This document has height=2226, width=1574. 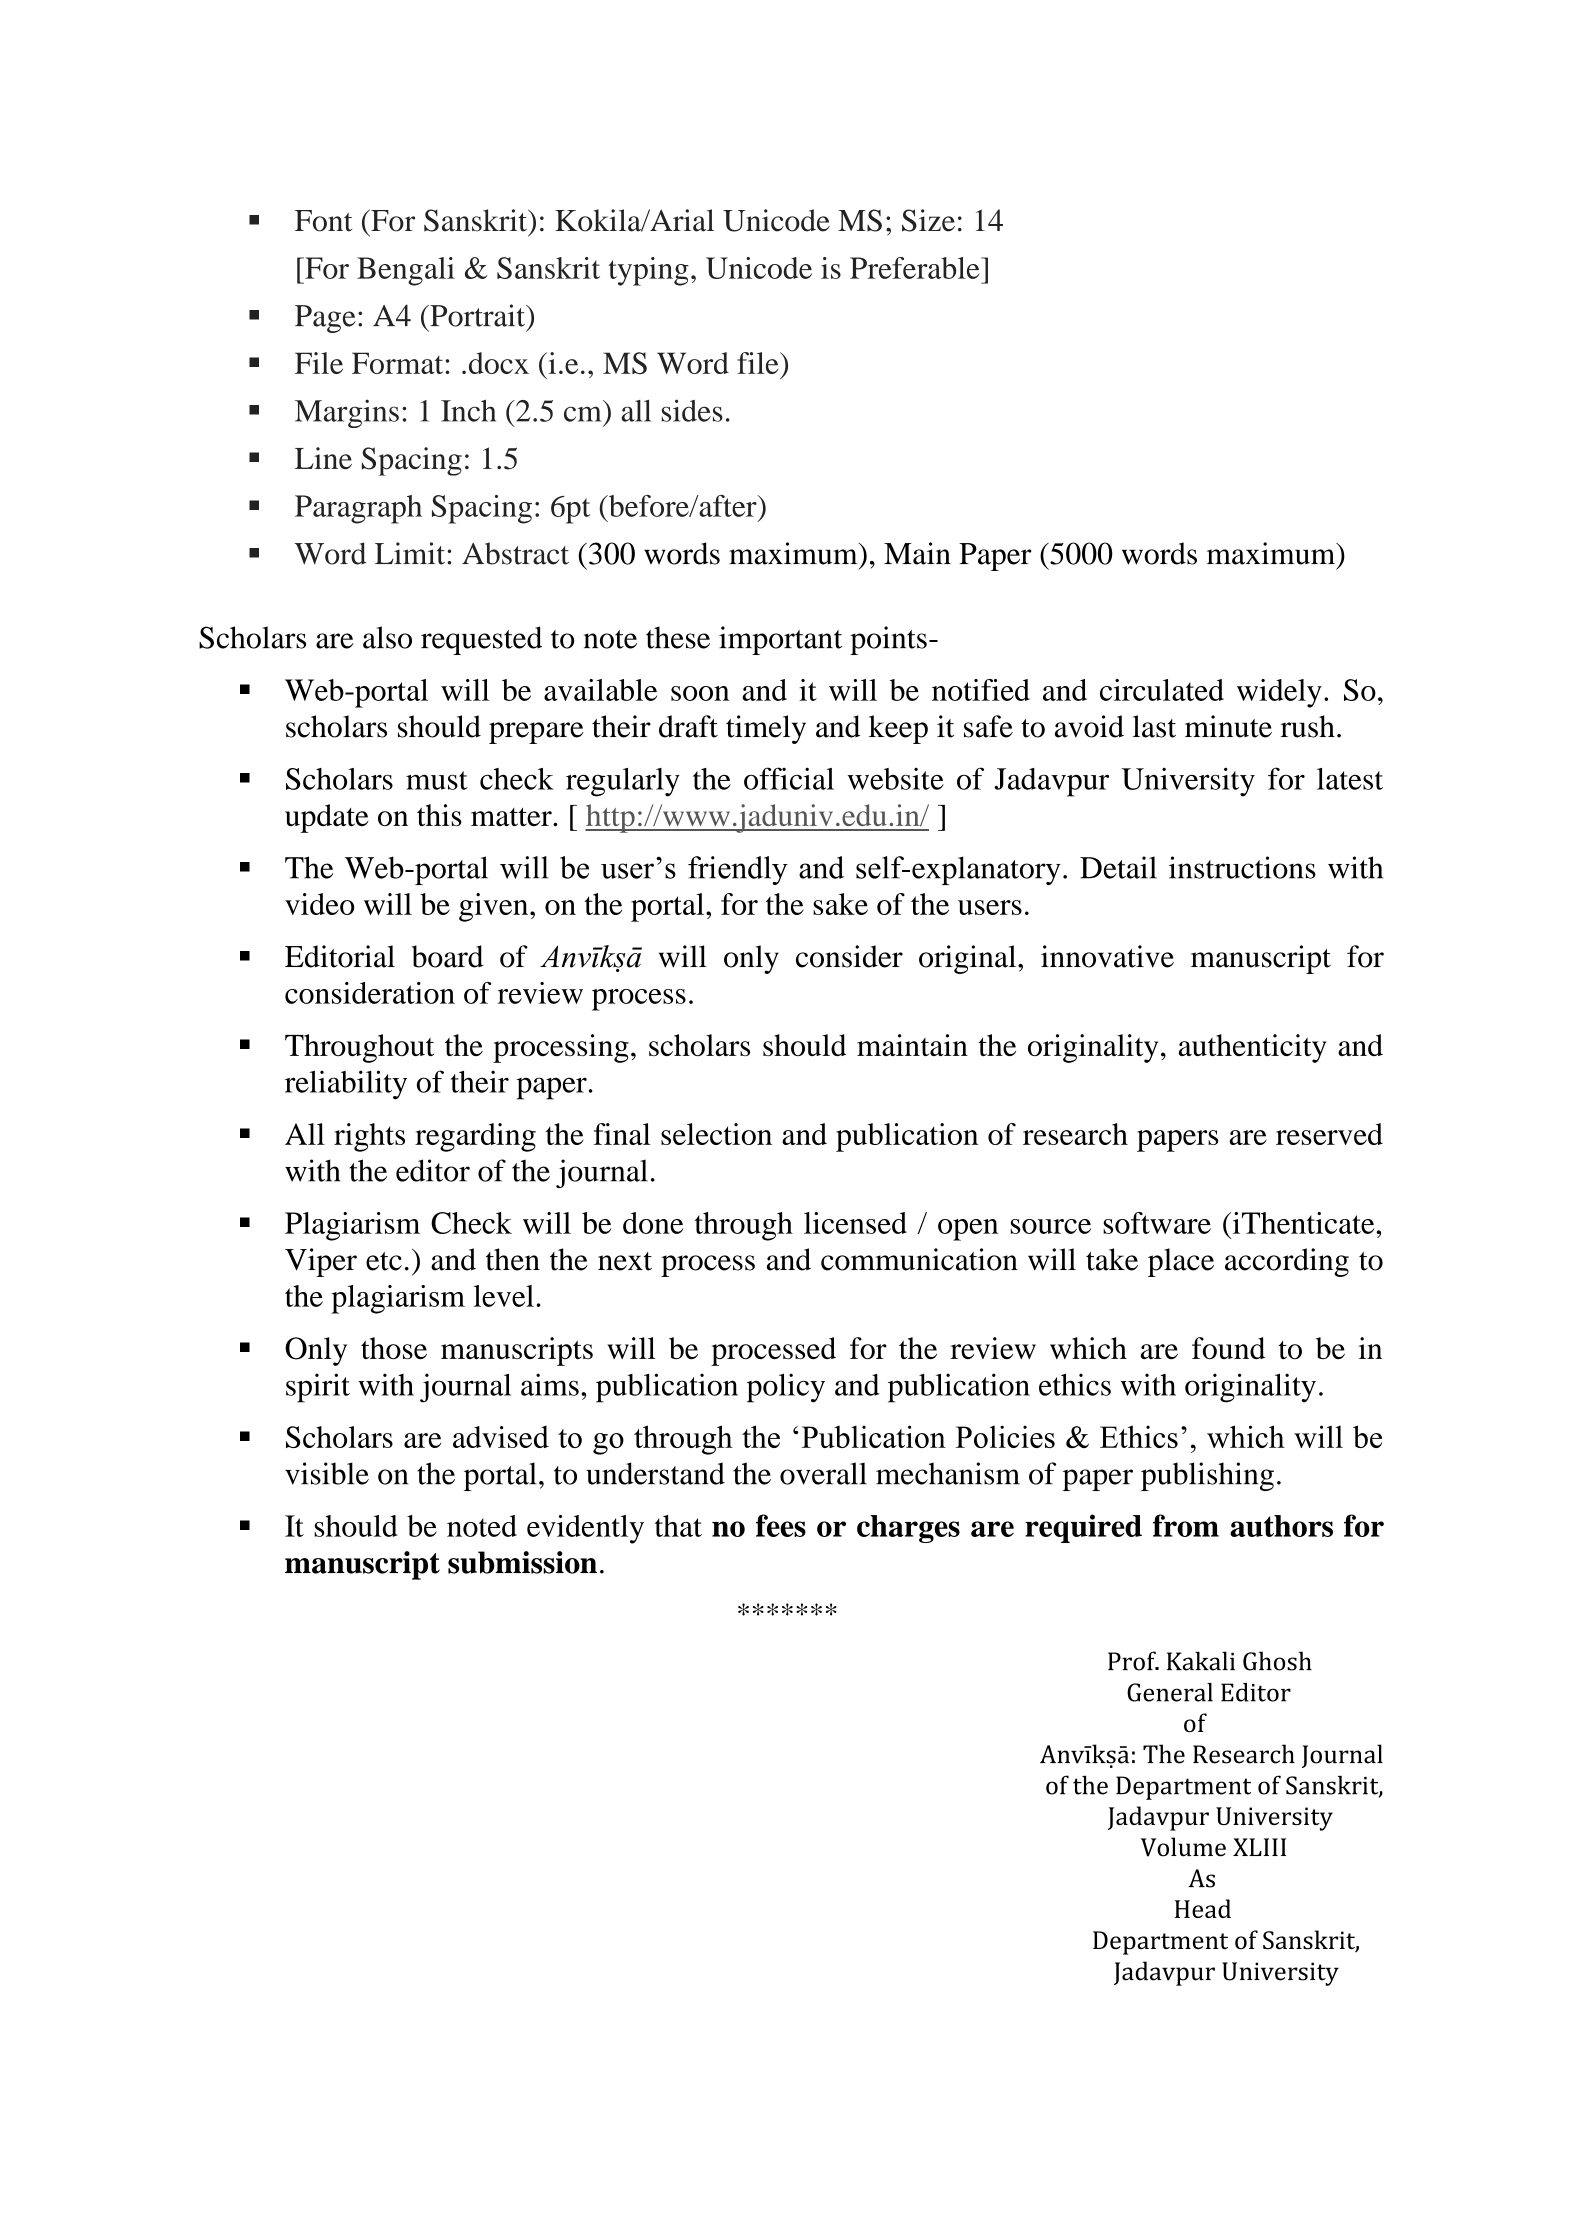 What do you see at coordinates (475, 1137) in the document?
I see `regarding` at bounding box center [475, 1137].
